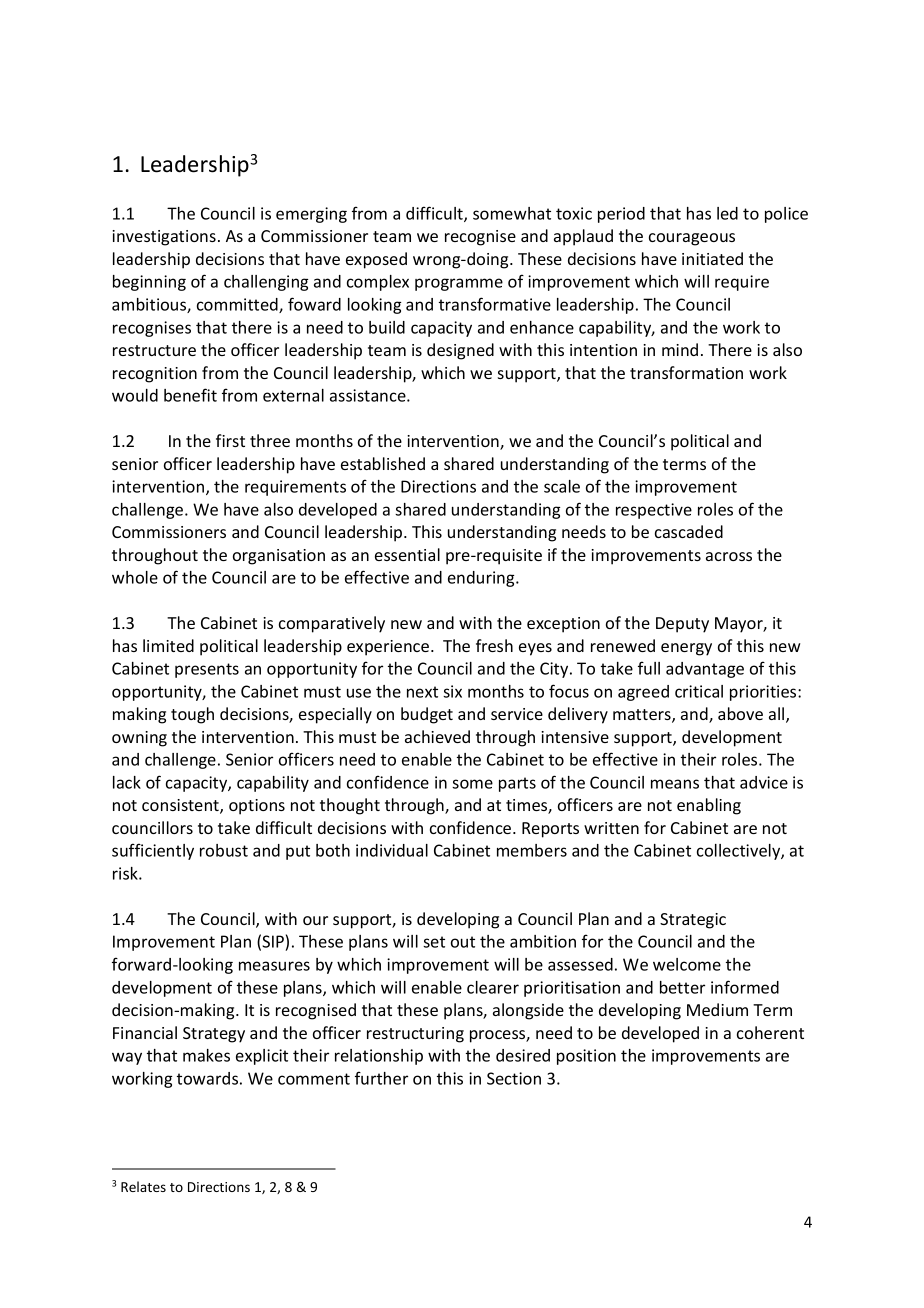  Describe the element at coordinates (168, 645) in the screenshot. I see `limited` at that location.
